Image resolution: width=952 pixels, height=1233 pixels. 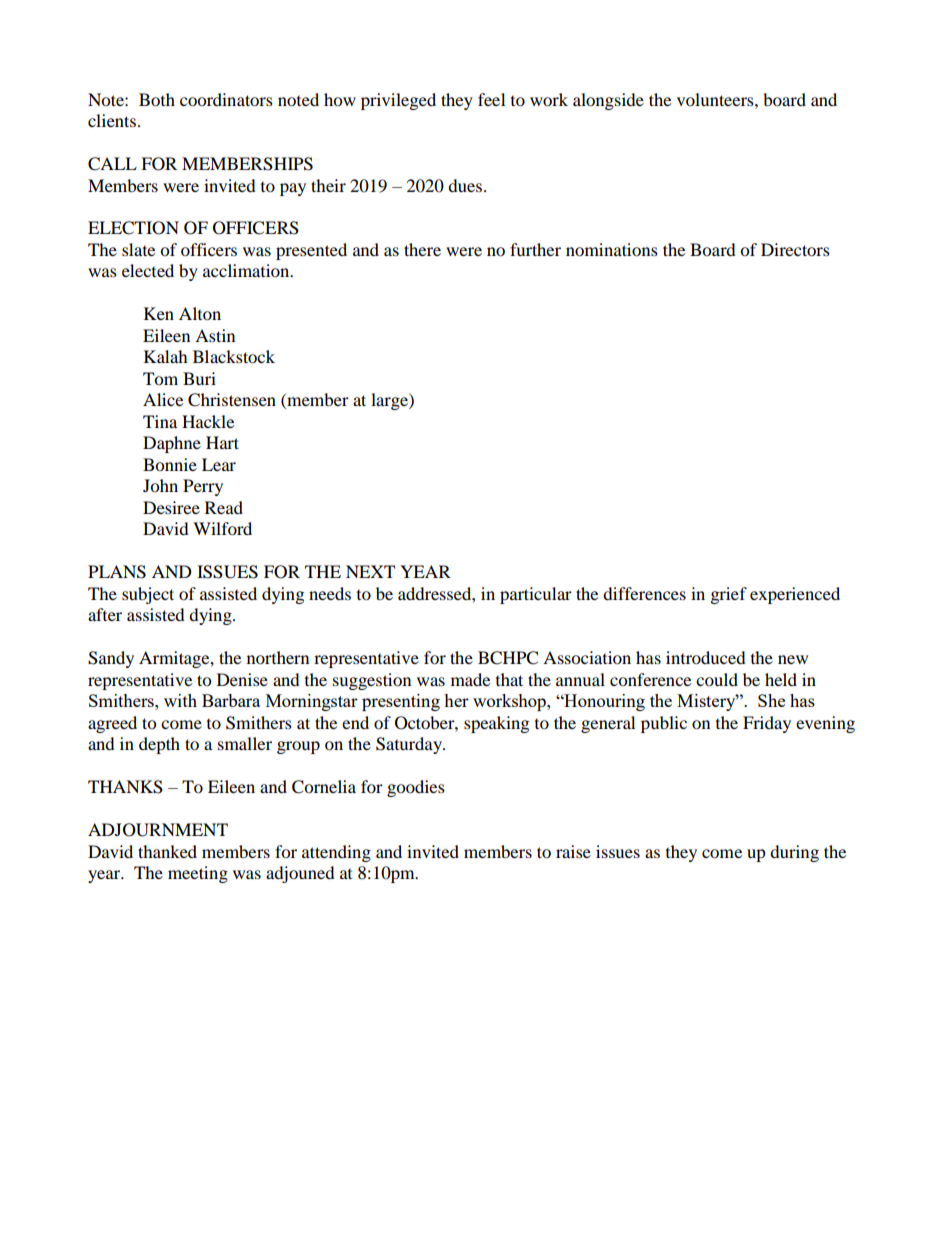 What do you see at coordinates (242, 679) in the page?
I see `Denise` at bounding box center [242, 679].
